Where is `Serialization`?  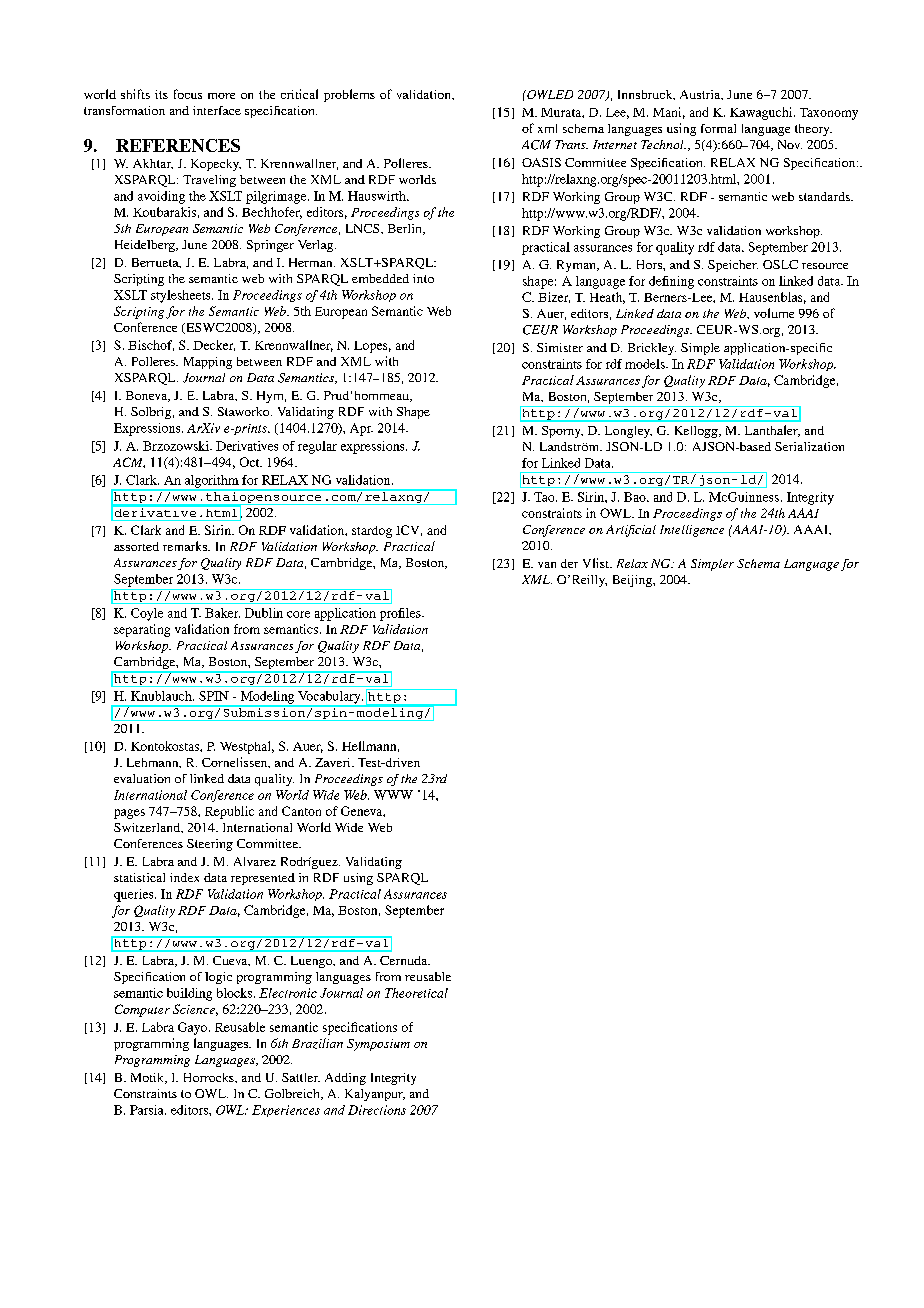
Serialization is located at coordinates (809, 446).
